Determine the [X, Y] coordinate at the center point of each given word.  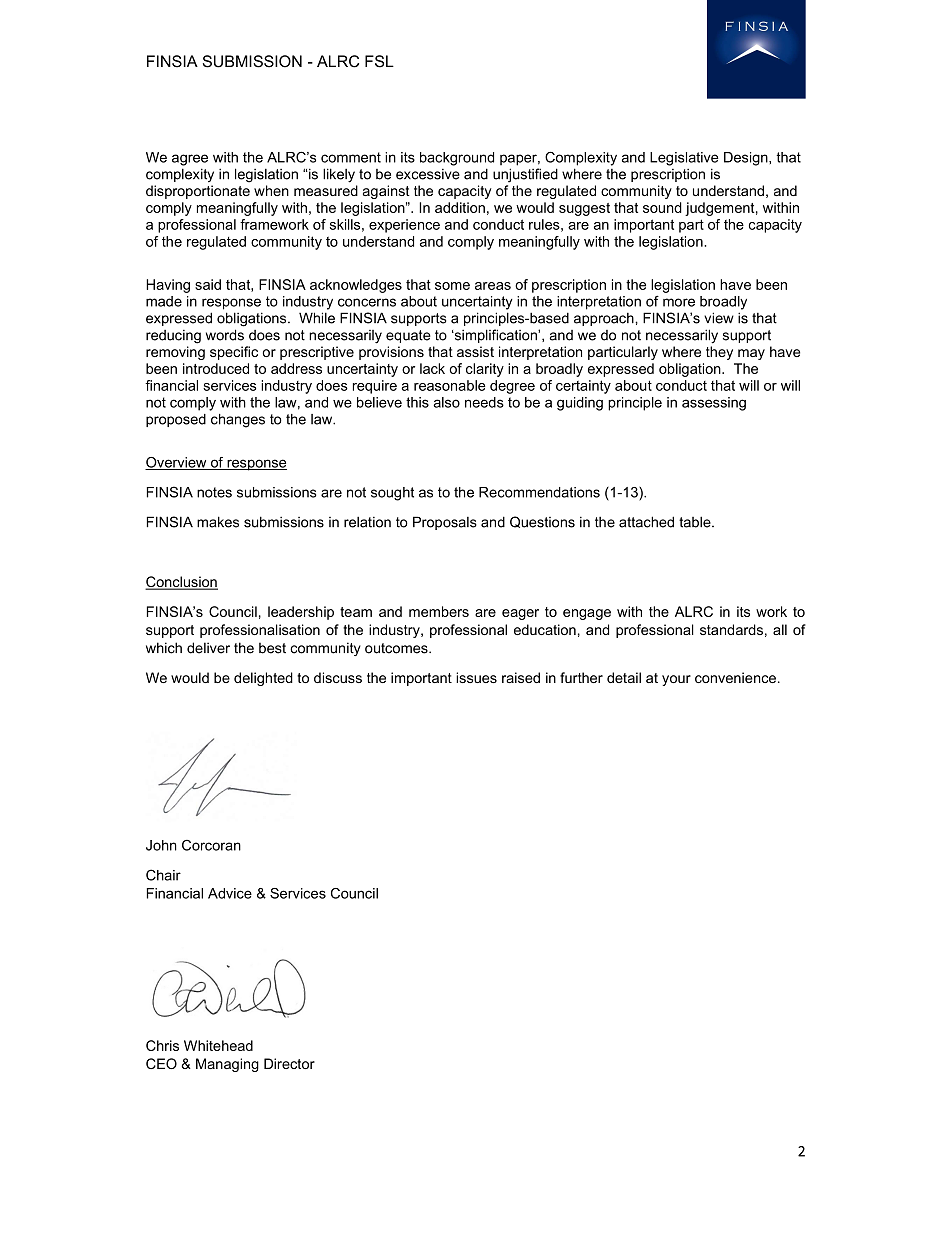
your [676, 680]
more [679, 302]
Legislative [684, 159]
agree [190, 160]
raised [521, 677]
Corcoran [211, 845]
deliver [208, 648]
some [452, 286]
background [457, 159]
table [696, 522]
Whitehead [218, 1045]
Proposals [445, 523]
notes [214, 492]
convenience [735, 677]
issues [476, 677]
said [208, 284]
